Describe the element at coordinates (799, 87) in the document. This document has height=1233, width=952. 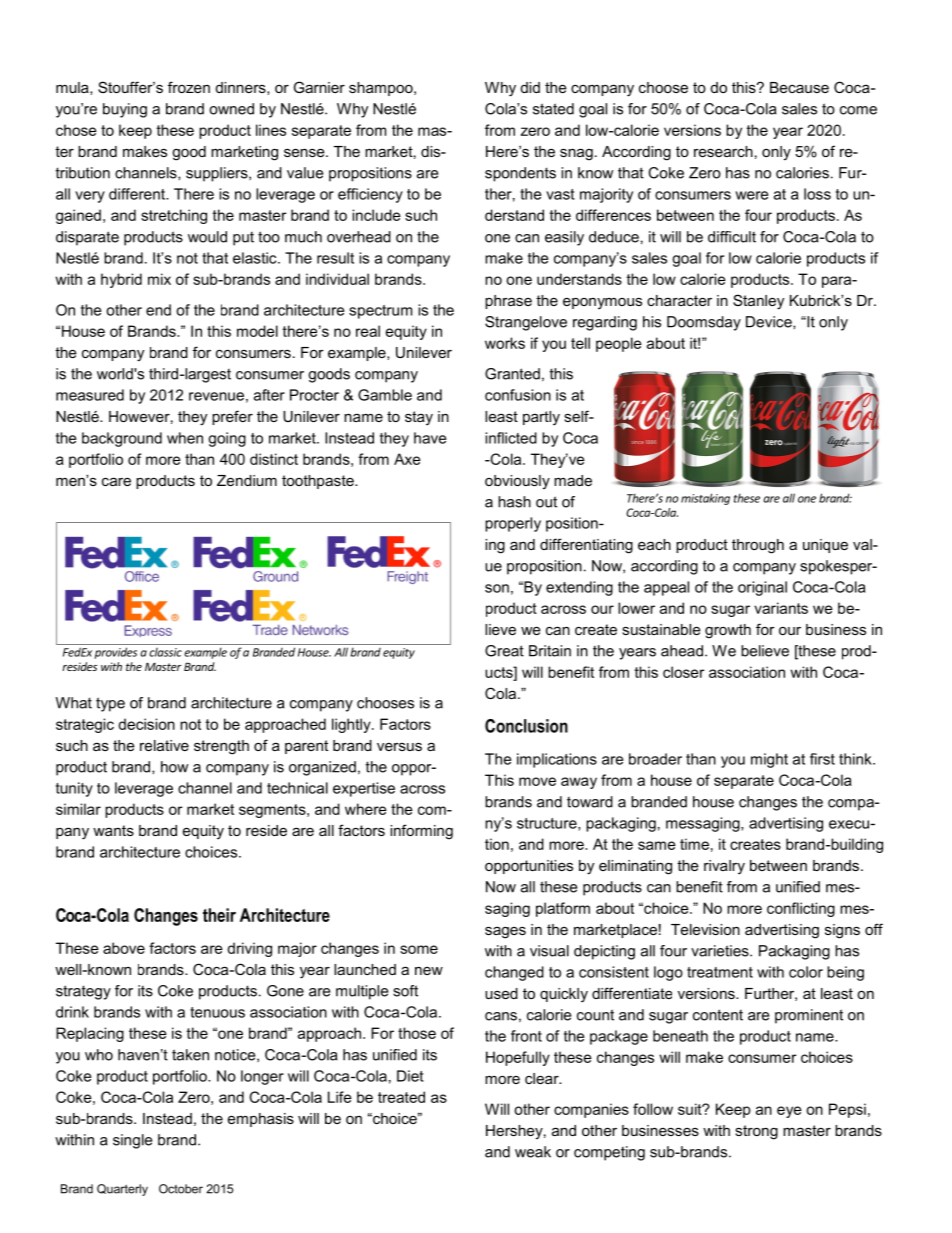
I see `Because` at that location.
